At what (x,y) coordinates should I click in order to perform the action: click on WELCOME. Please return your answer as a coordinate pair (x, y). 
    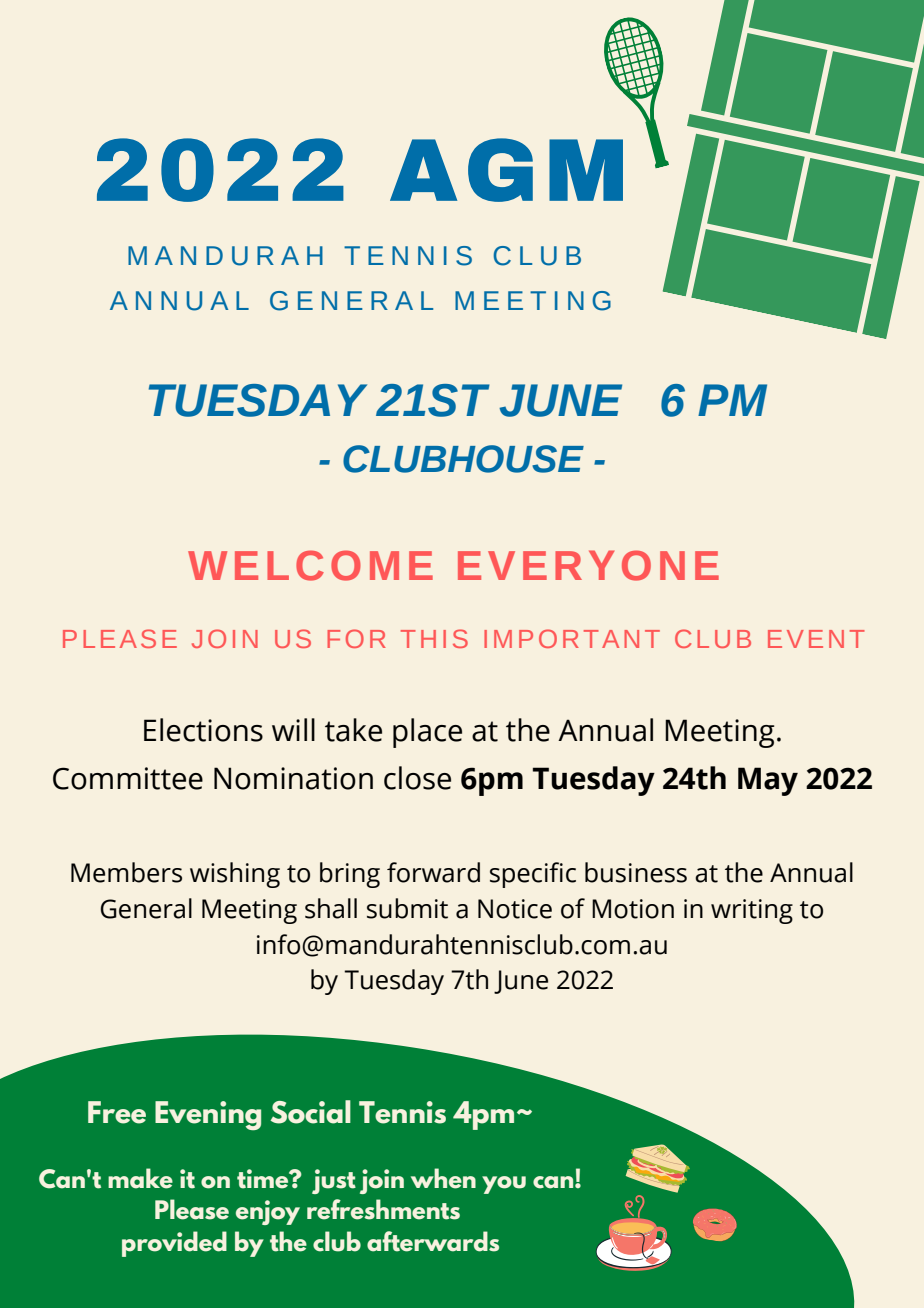
    Looking at the image, I should click on (310, 565).
